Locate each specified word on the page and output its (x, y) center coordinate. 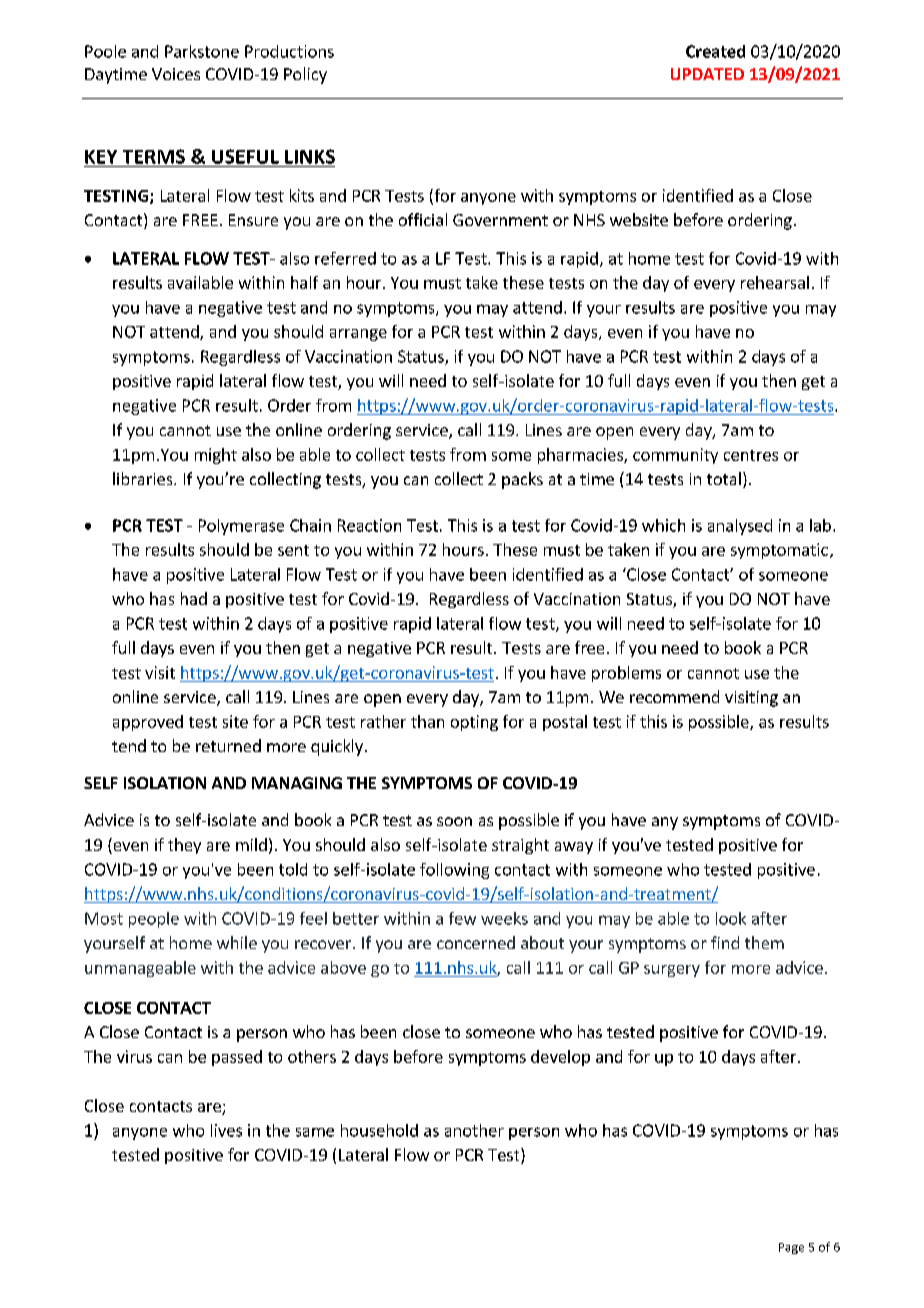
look (731, 918)
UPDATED (707, 74)
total (724, 478)
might (216, 456)
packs (522, 480)
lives (226, 1130)
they (184, 846)
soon (454, 821)
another (474, 1130)
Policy (305, 75)
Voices (176, 74)
